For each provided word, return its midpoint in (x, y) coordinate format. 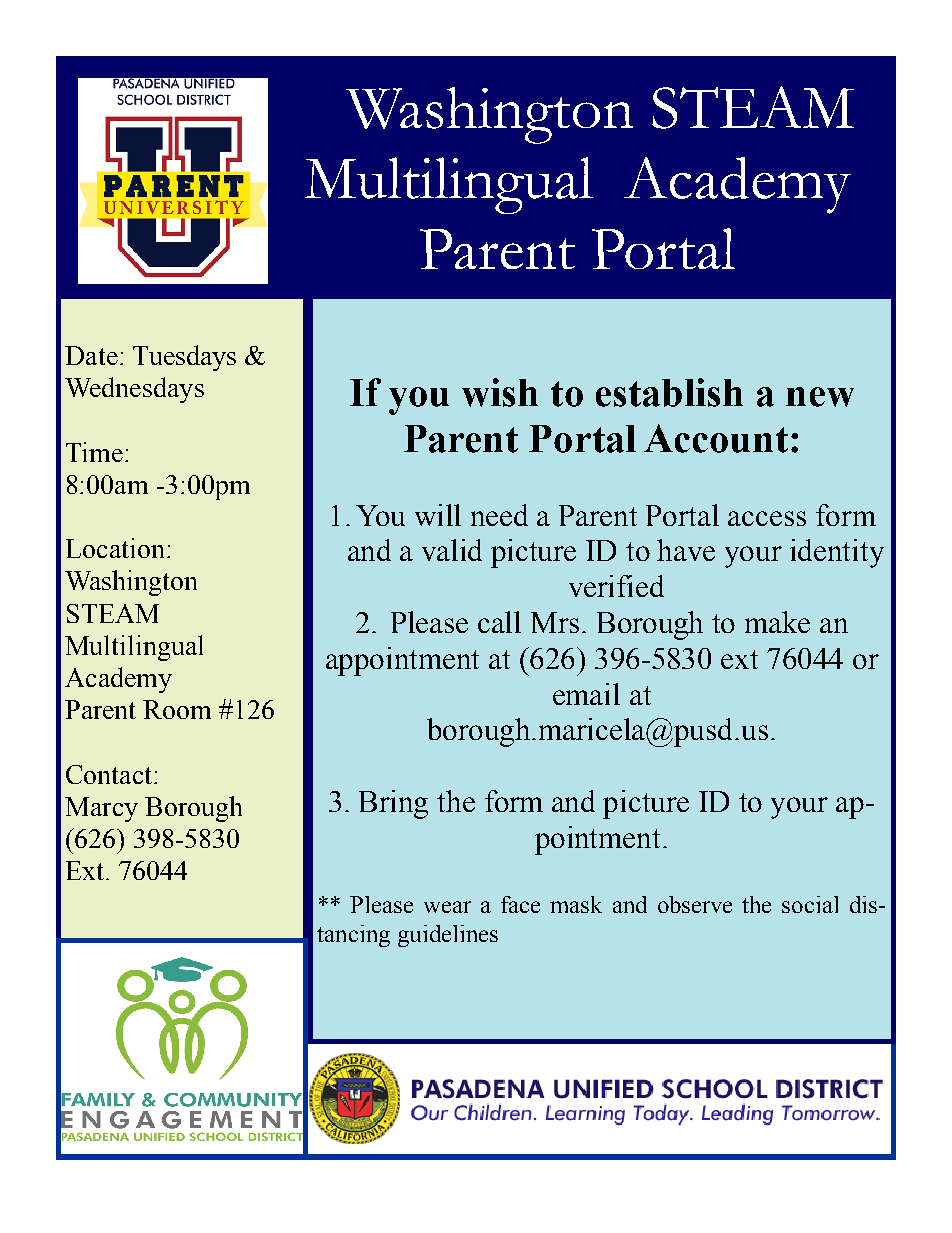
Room (177, 709)
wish (500, 392)
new (820, 397)
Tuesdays (184, 358)
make (777, 622)
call (499, 622)
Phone (128, 1059)
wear (447, 907)
